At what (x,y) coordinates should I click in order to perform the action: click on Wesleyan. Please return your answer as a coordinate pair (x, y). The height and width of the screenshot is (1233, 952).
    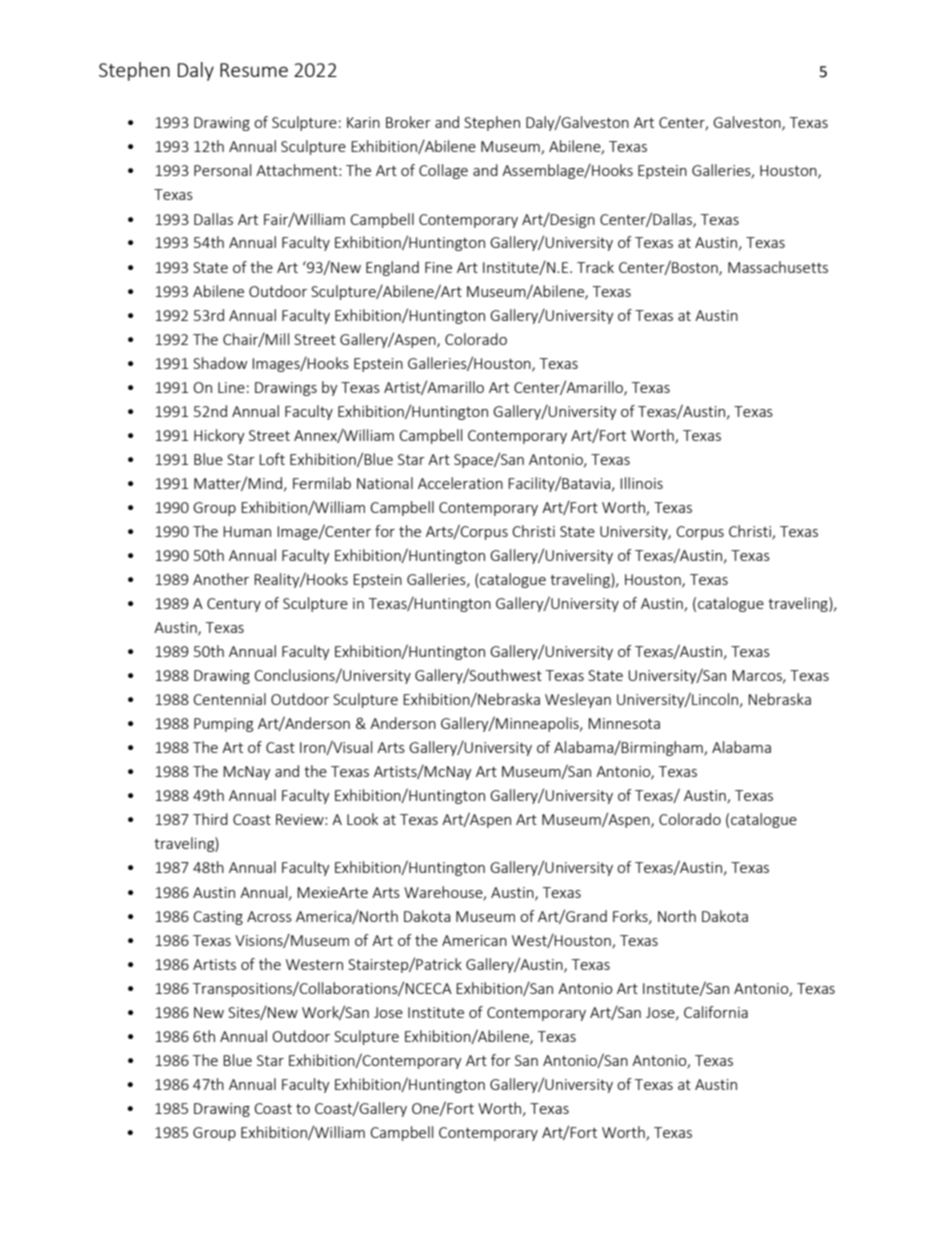
    Looking at the image, I should click on (578, 700).
